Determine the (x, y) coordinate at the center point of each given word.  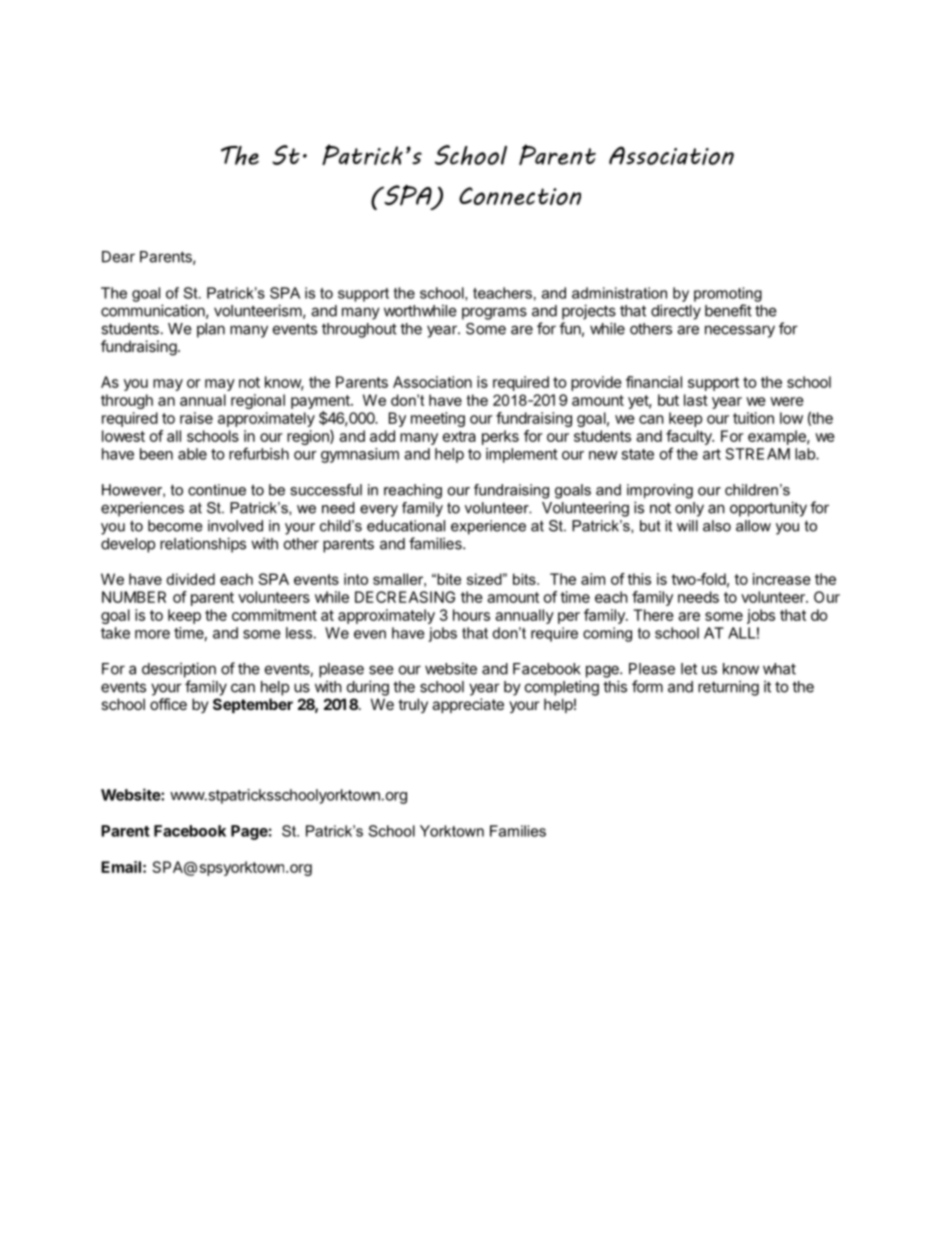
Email (121, 867)
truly (413, 705)
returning (728, 688)
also (717, 526)
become (175, 526)
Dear (118, 257)
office (168, 704)
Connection (520, 196)
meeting (438, 419)
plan (211, 330)
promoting (728, 294)
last (696, 400)
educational (406, 526)
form (647, 686)
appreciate (468, 705)
